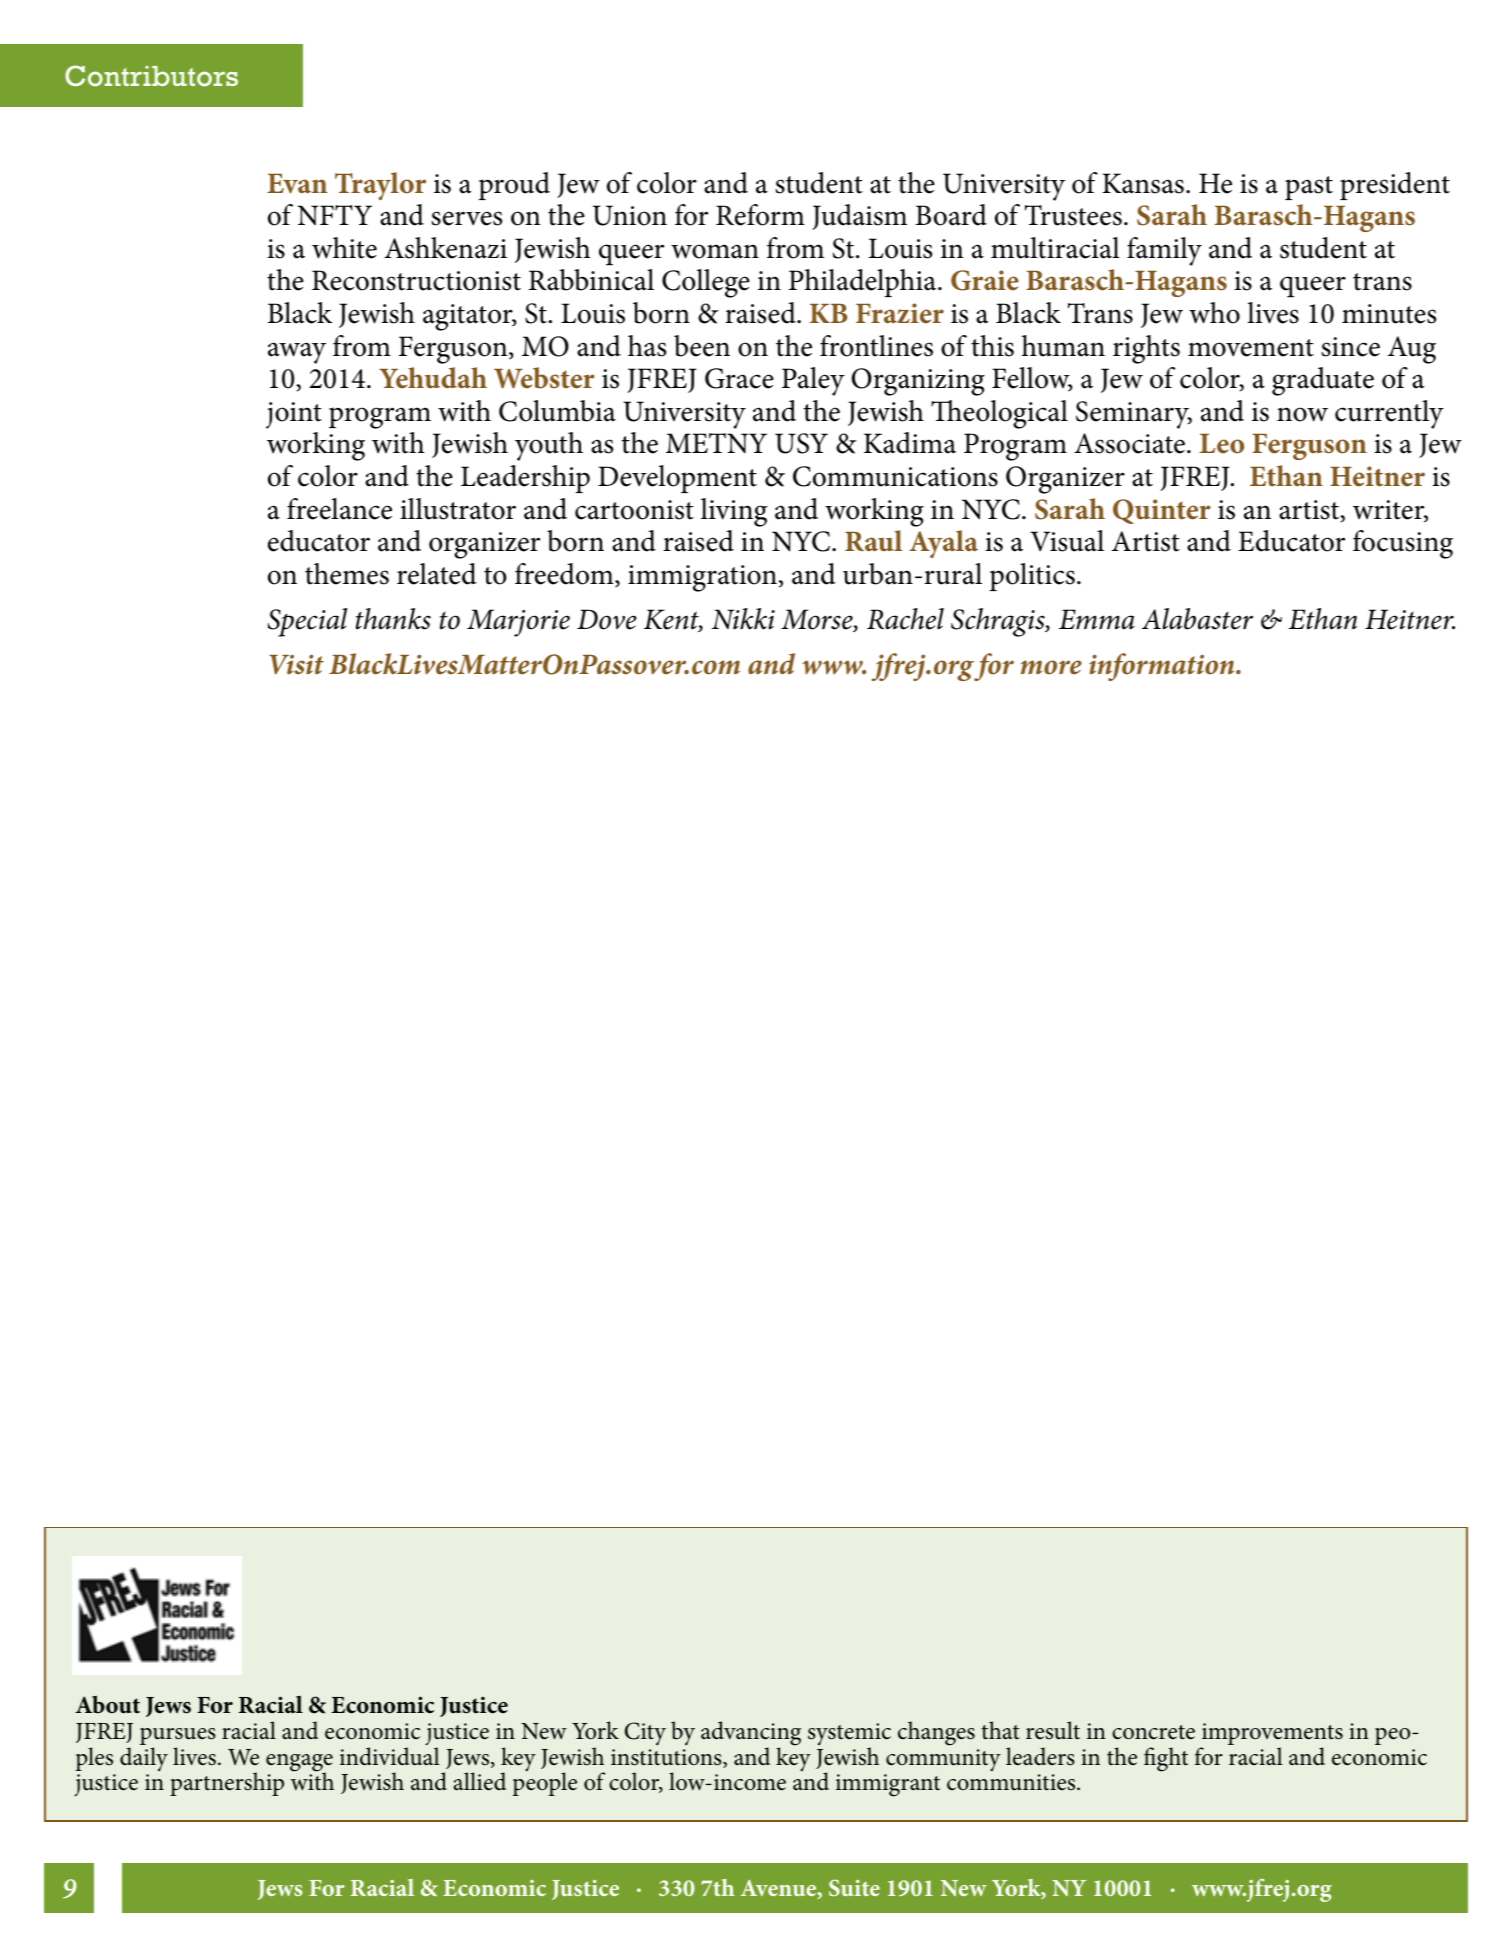 This image has height=1957, width=1512. What do you see at coordinates (854, 1888) in the image?
I see `Suite` at bounding box center [854, 1888].
